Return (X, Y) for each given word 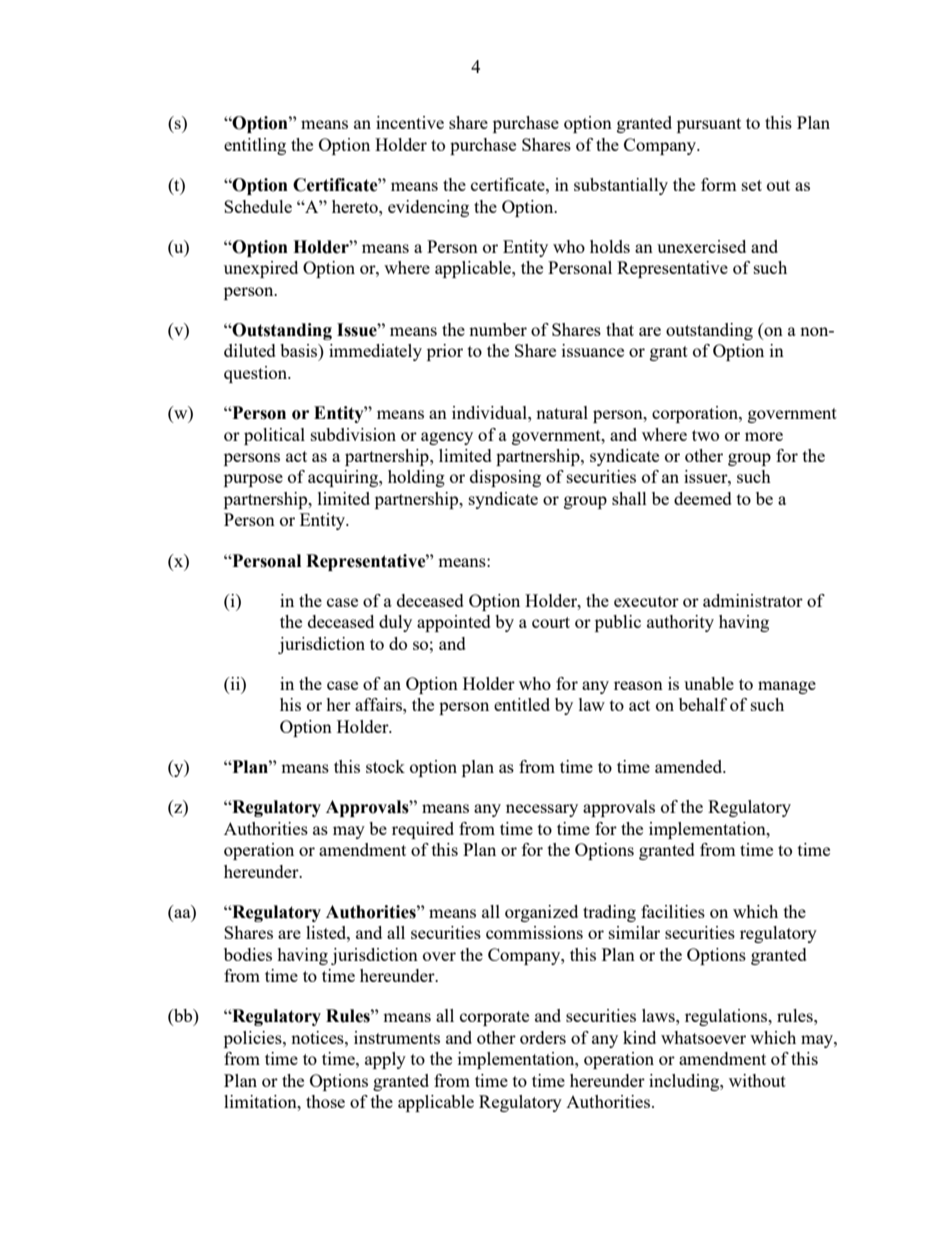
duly (395, 623)
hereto (356, 206)
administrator (753, 600)
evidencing (428, 208)
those (325, 1101)
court (551, 622)
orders (543, 1037)
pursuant (709, 125)
